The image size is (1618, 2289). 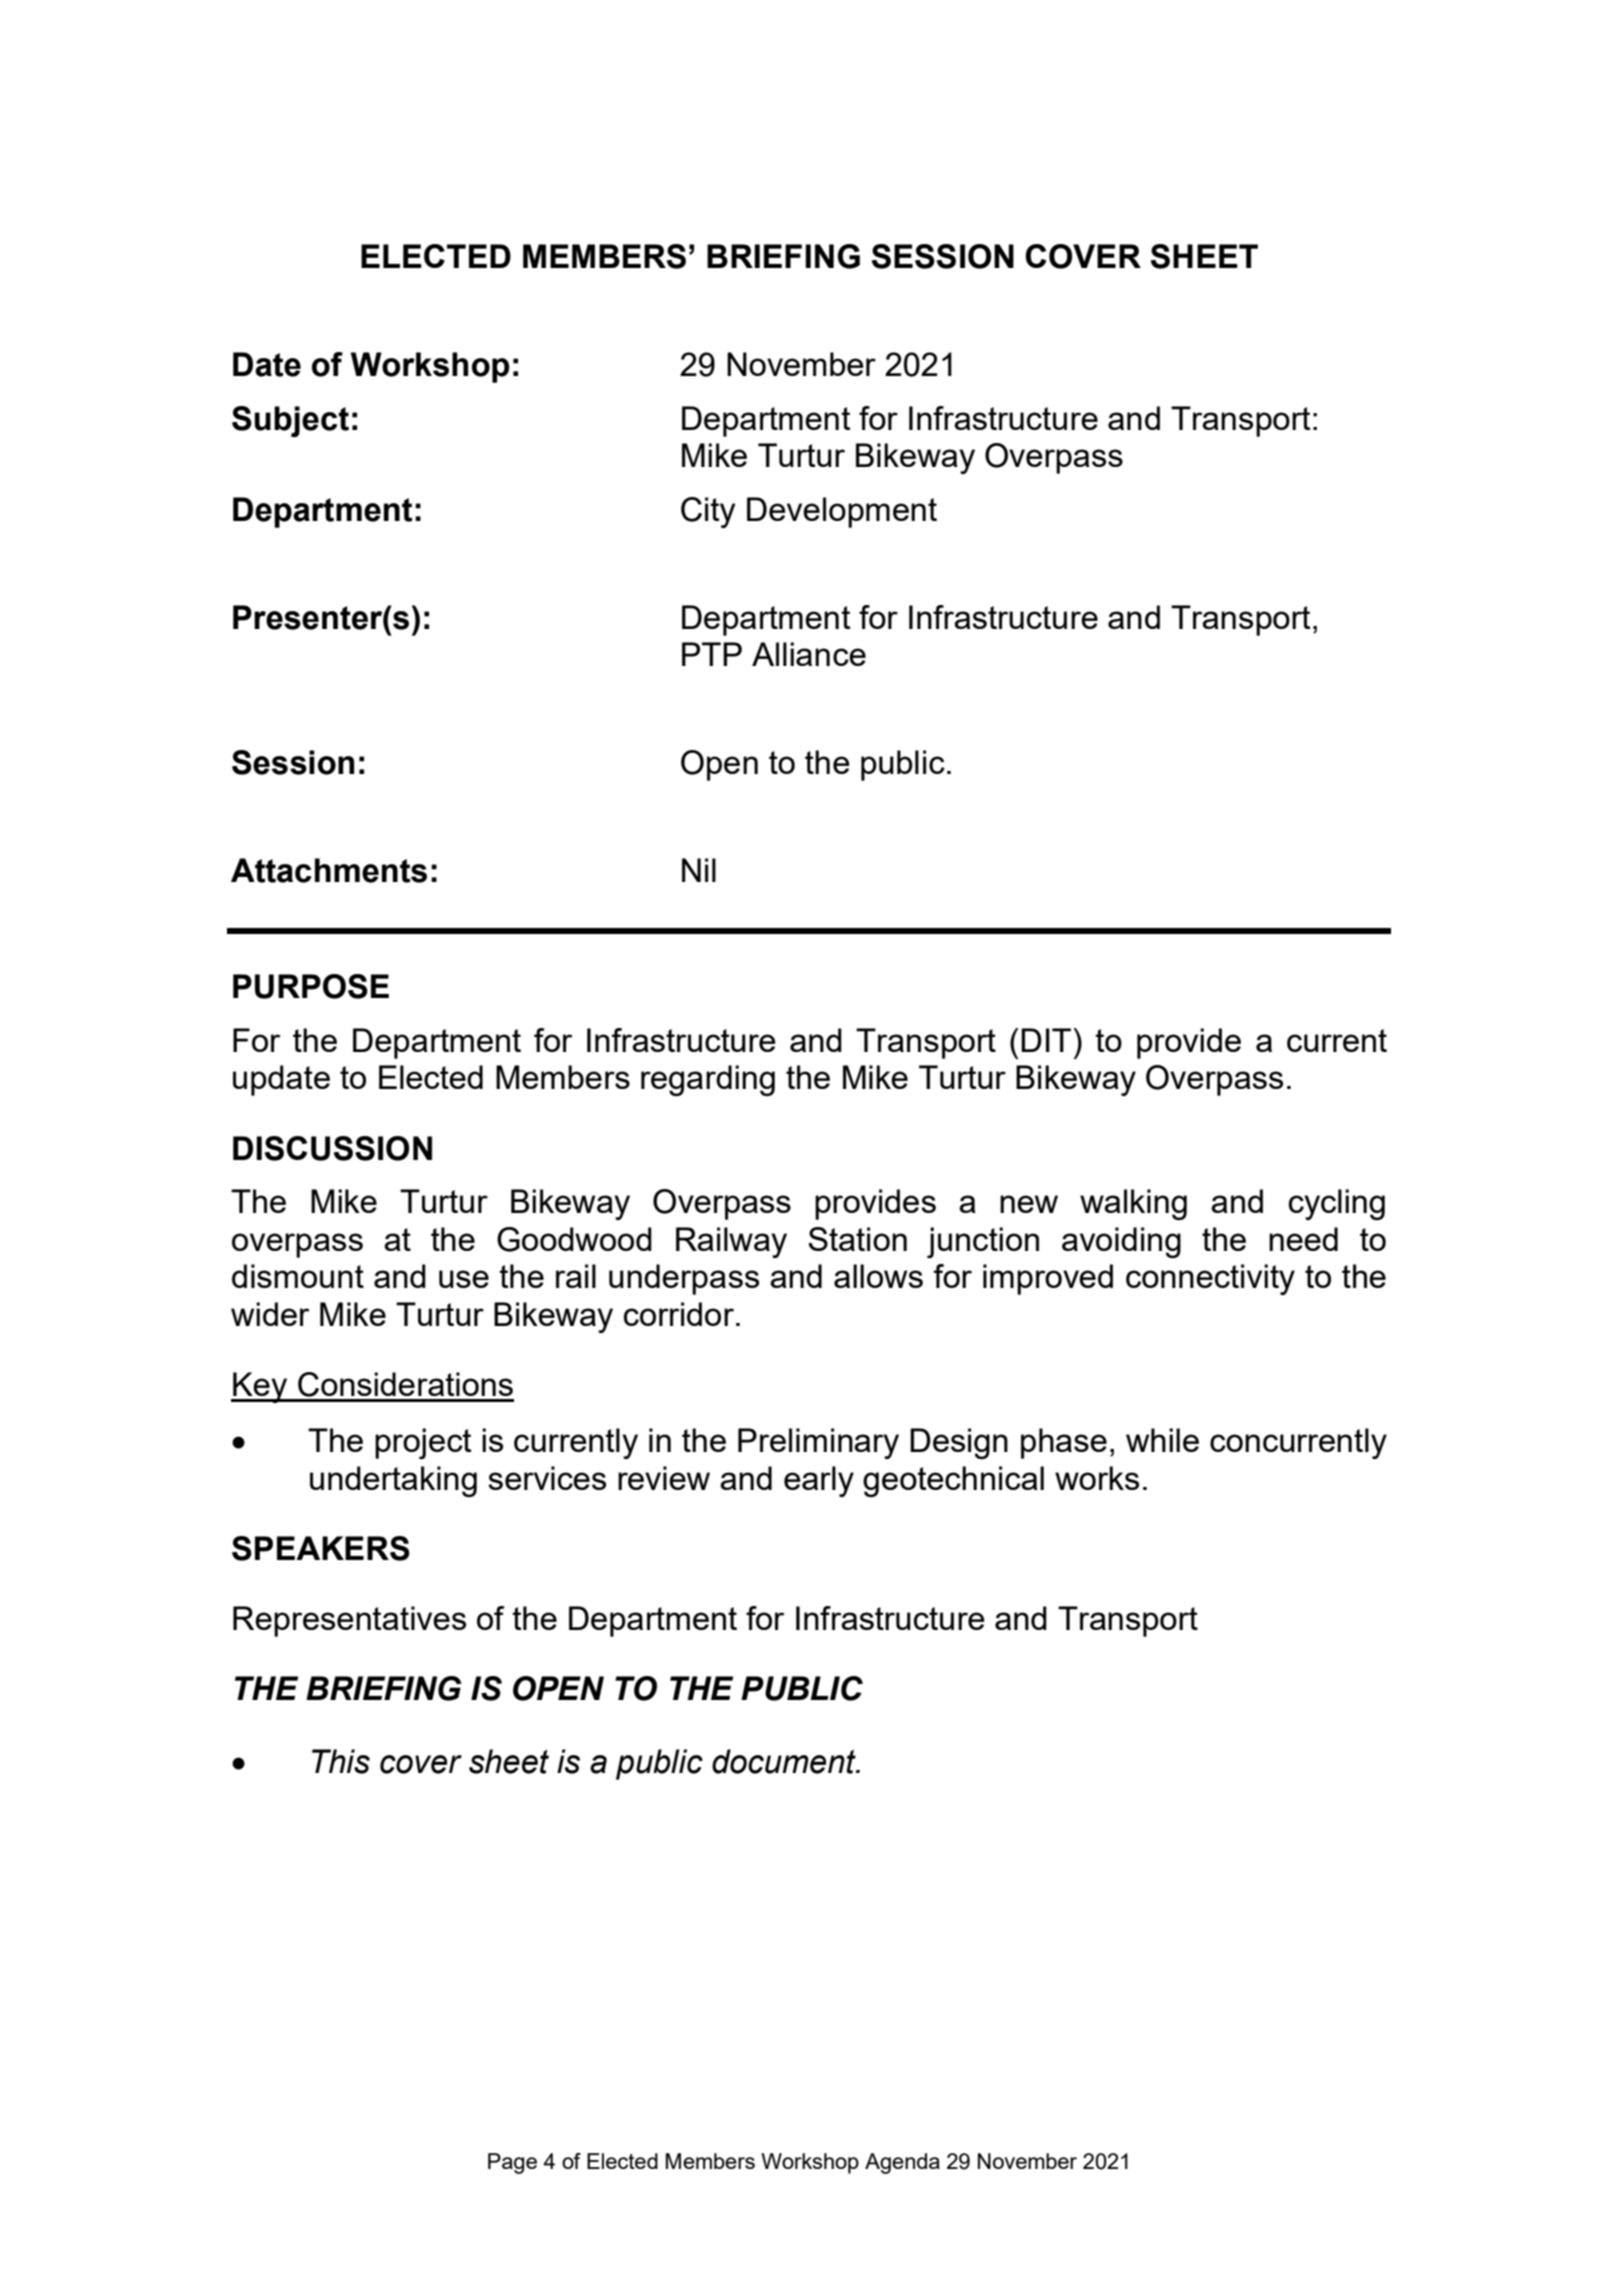 What do you see at coordinates (902, 2163) in the image?
I see `Agenda` at bounding box center [902, 2163].
